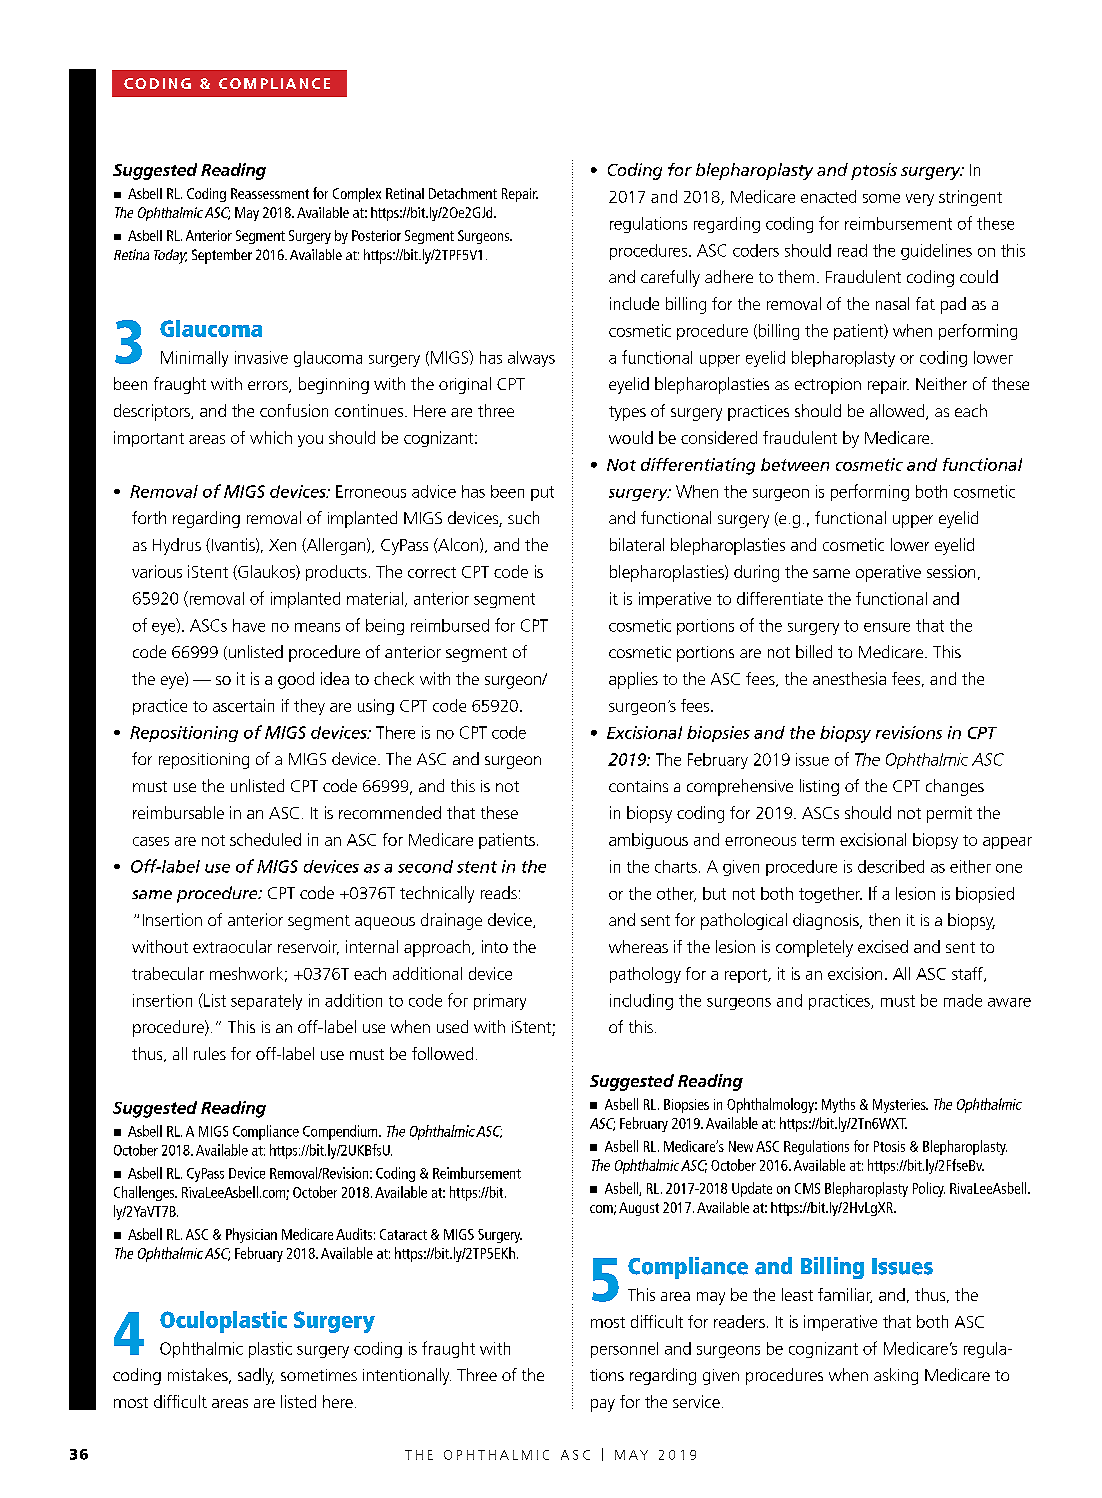  I want to click on September, so click(222, 256).
